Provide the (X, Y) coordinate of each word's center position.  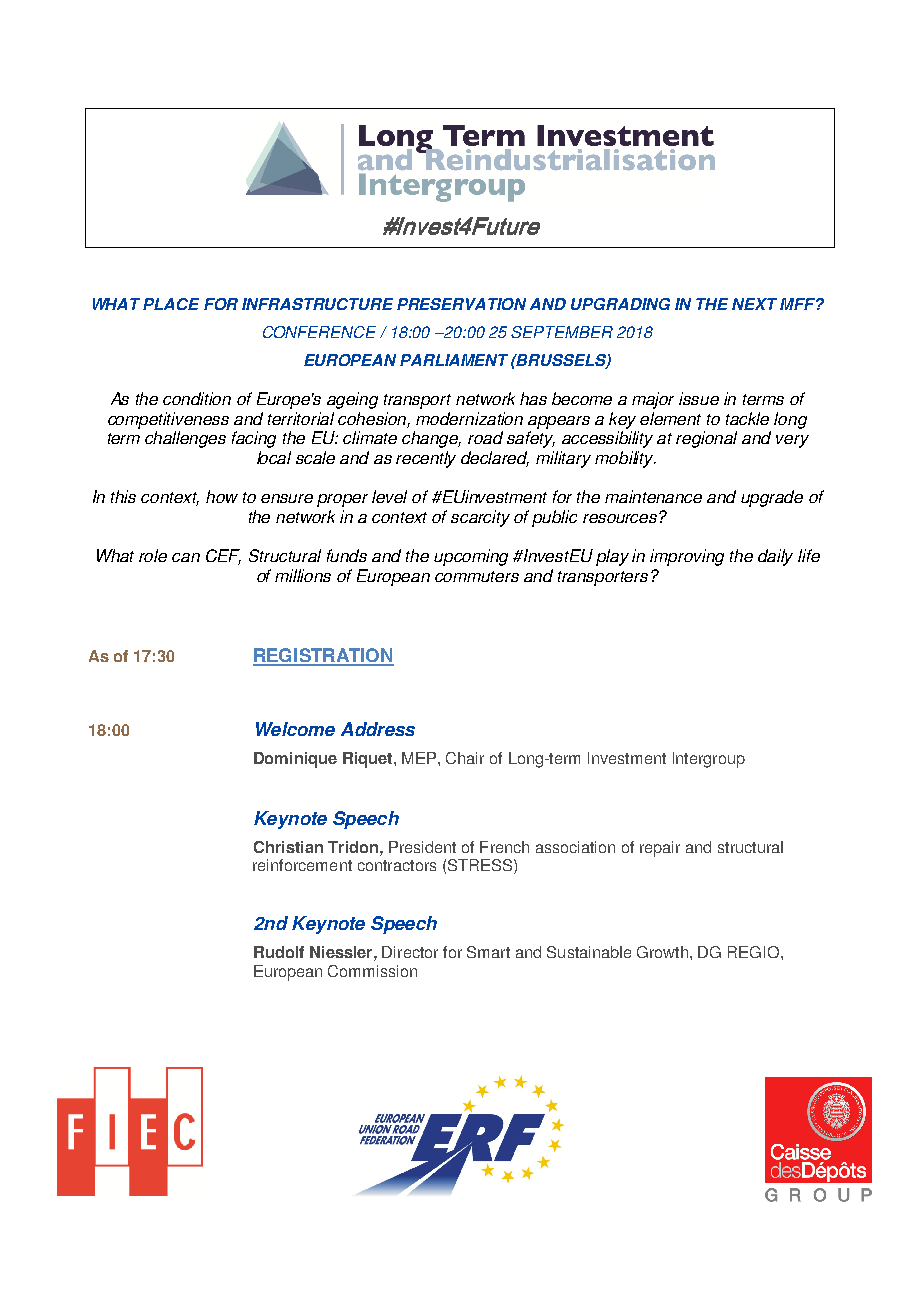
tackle (747, 418)
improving (687, 557)
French (504, 847)
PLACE (171, 304)
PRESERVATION (461, 304)
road (485, 437)
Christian (288, 847)
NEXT (754, 304)
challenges (185, 439)
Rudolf (279, 952)
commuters (477, 576)
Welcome (295, 729)
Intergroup (709, 760)
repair (660, 849)
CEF (223, 557)
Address (378, 729)
